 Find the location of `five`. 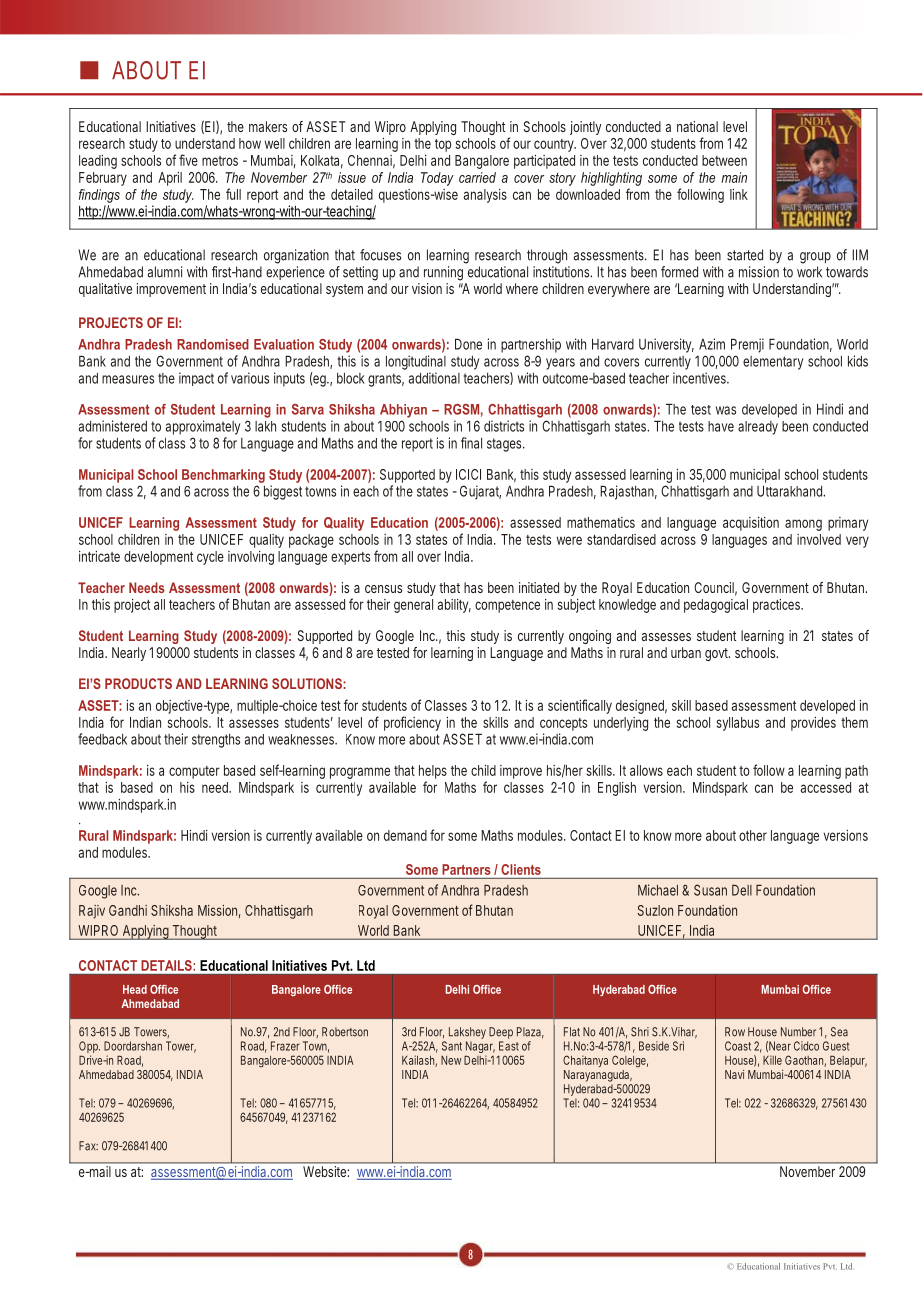

five is located at coordinates (188, 160).
